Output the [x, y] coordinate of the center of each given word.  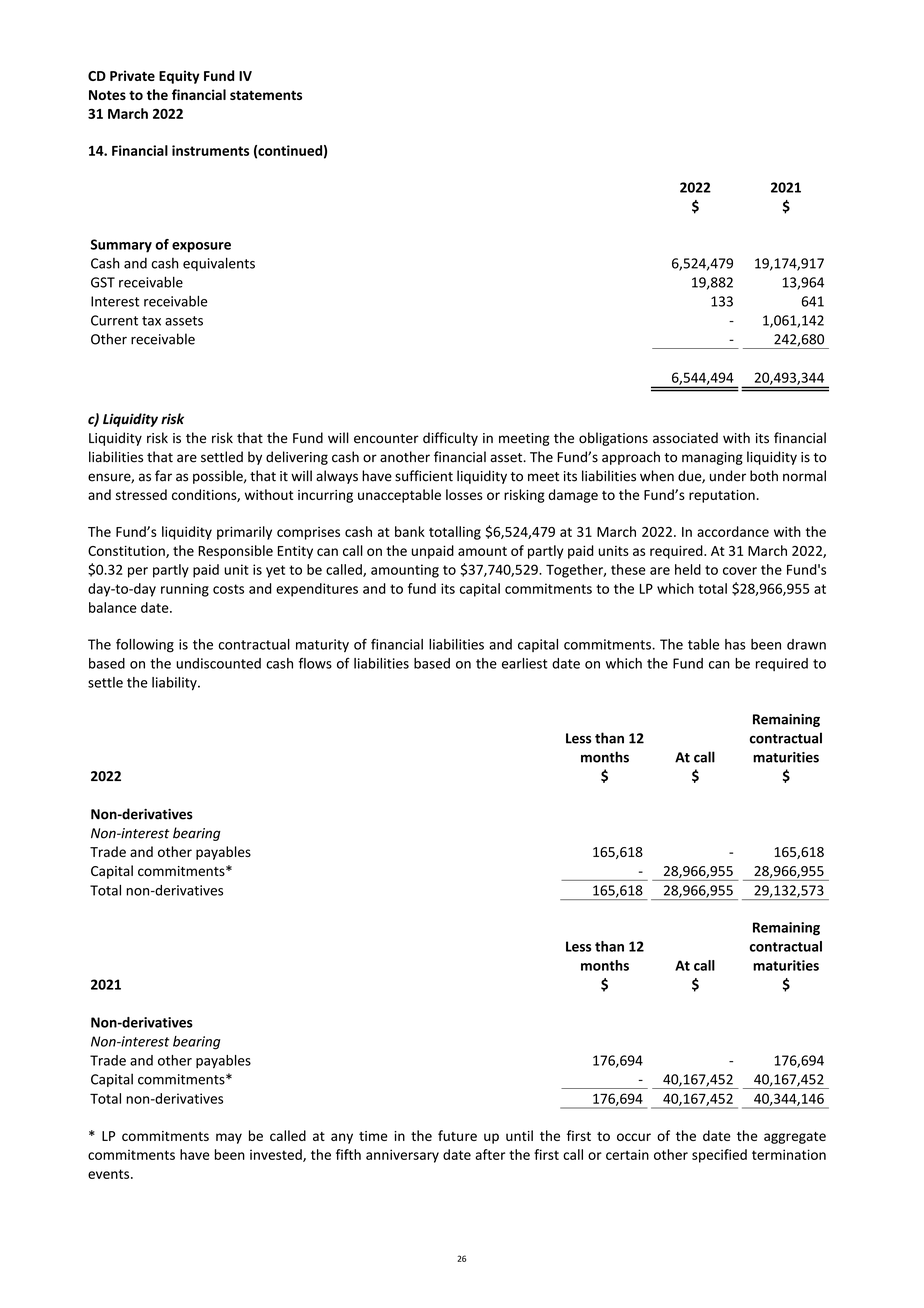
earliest [524, 663]
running [185, 590]
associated [685, 438]
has [735, 644]
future [457, 1135]
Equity [179, 77]
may [229, 1138]
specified [719, 1156]
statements [266, 95]
